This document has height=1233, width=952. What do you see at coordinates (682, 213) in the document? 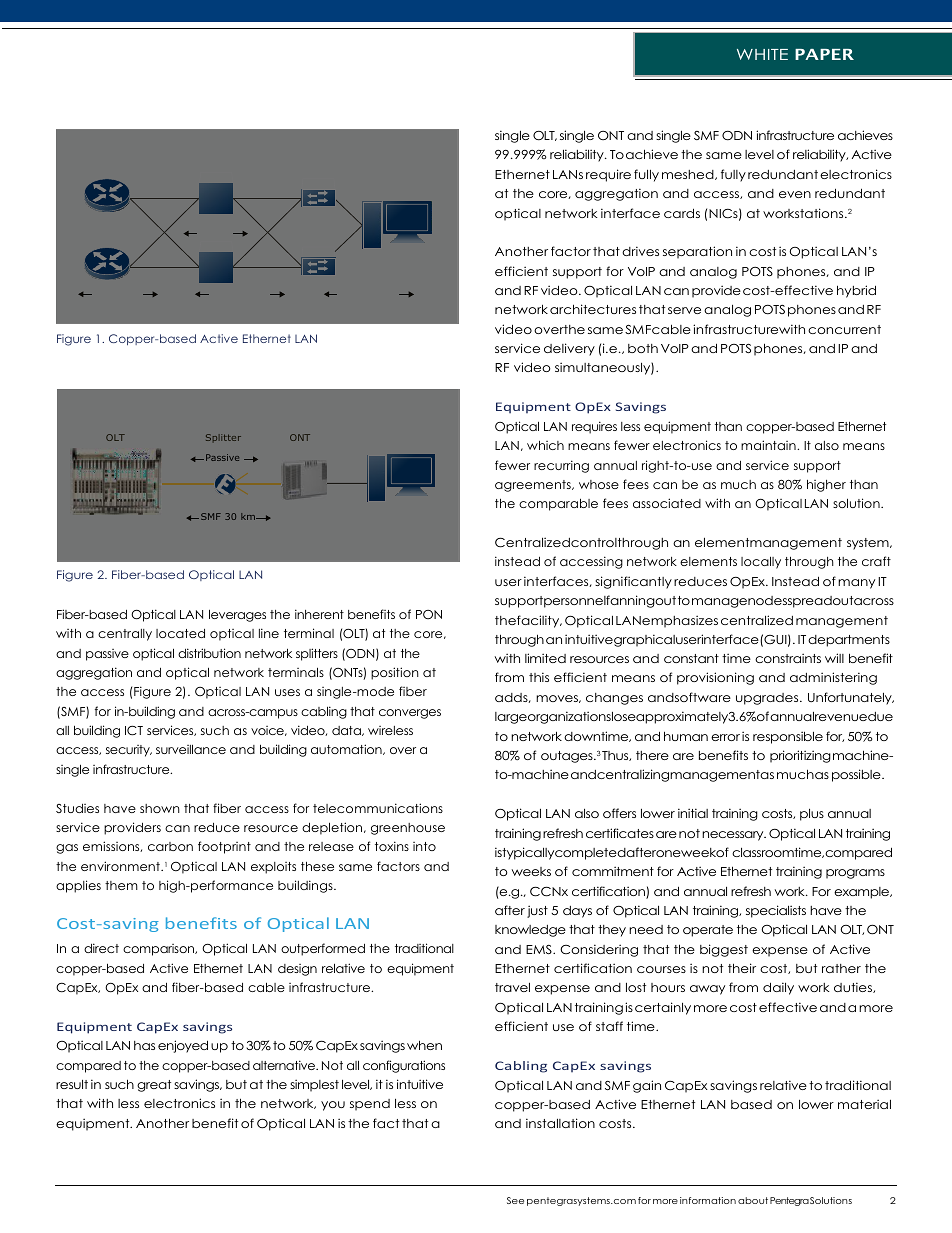
I see `cards` at bounding box center [682, 213].
